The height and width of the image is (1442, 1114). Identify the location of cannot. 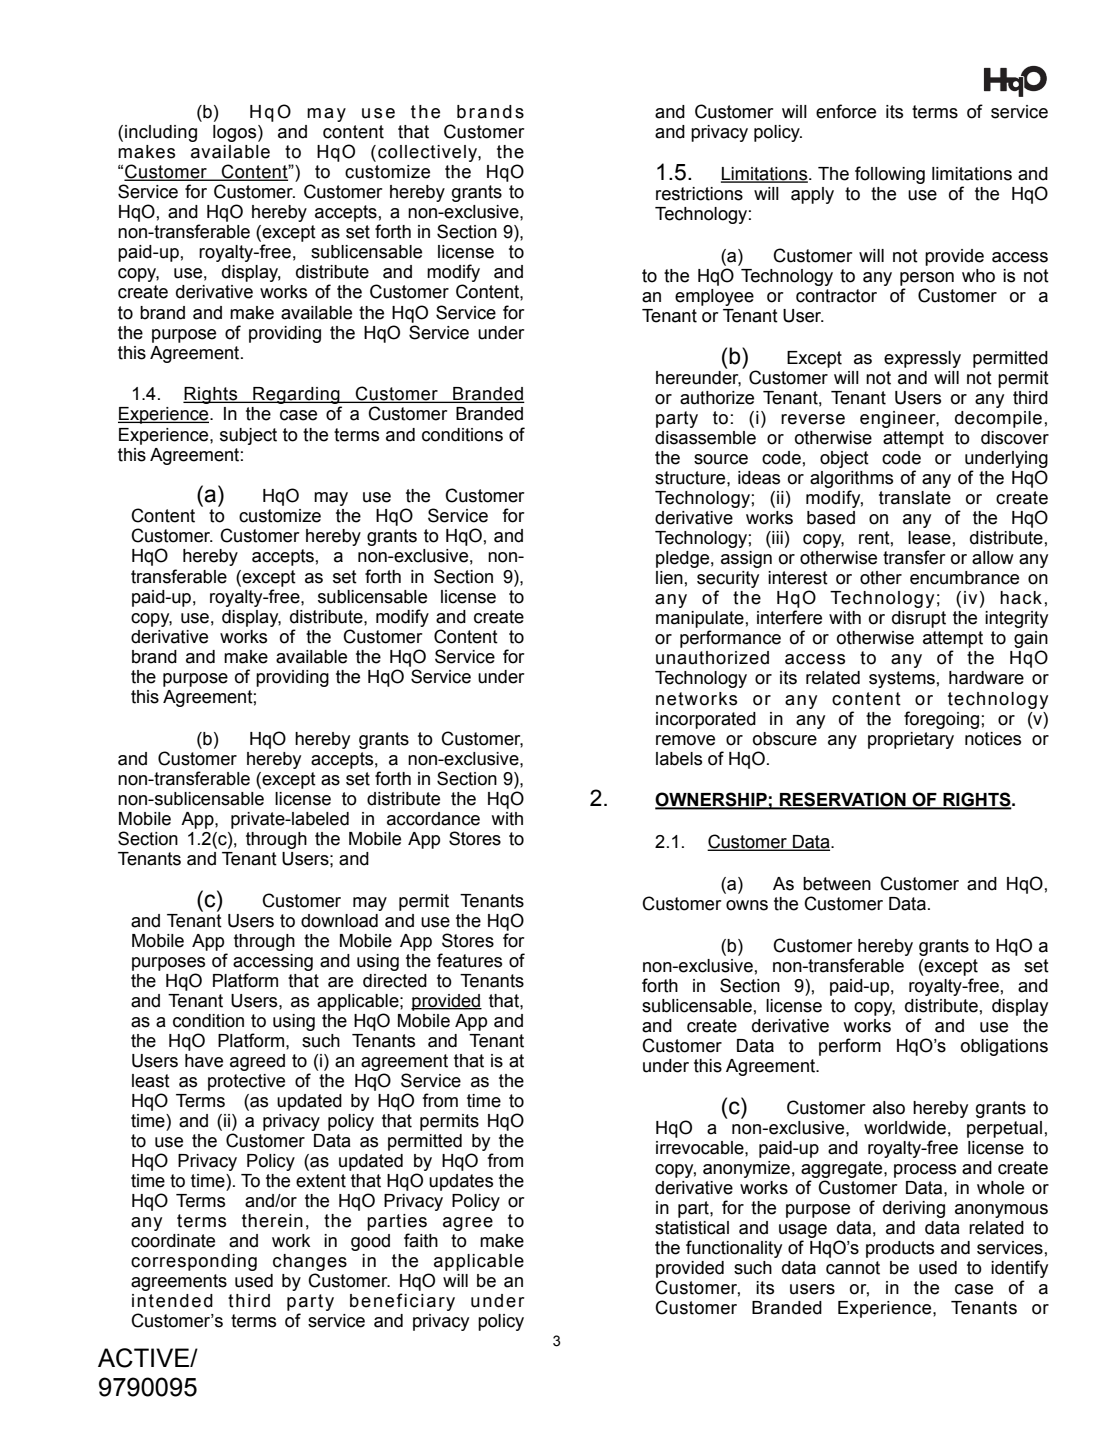
(853, 1268).
